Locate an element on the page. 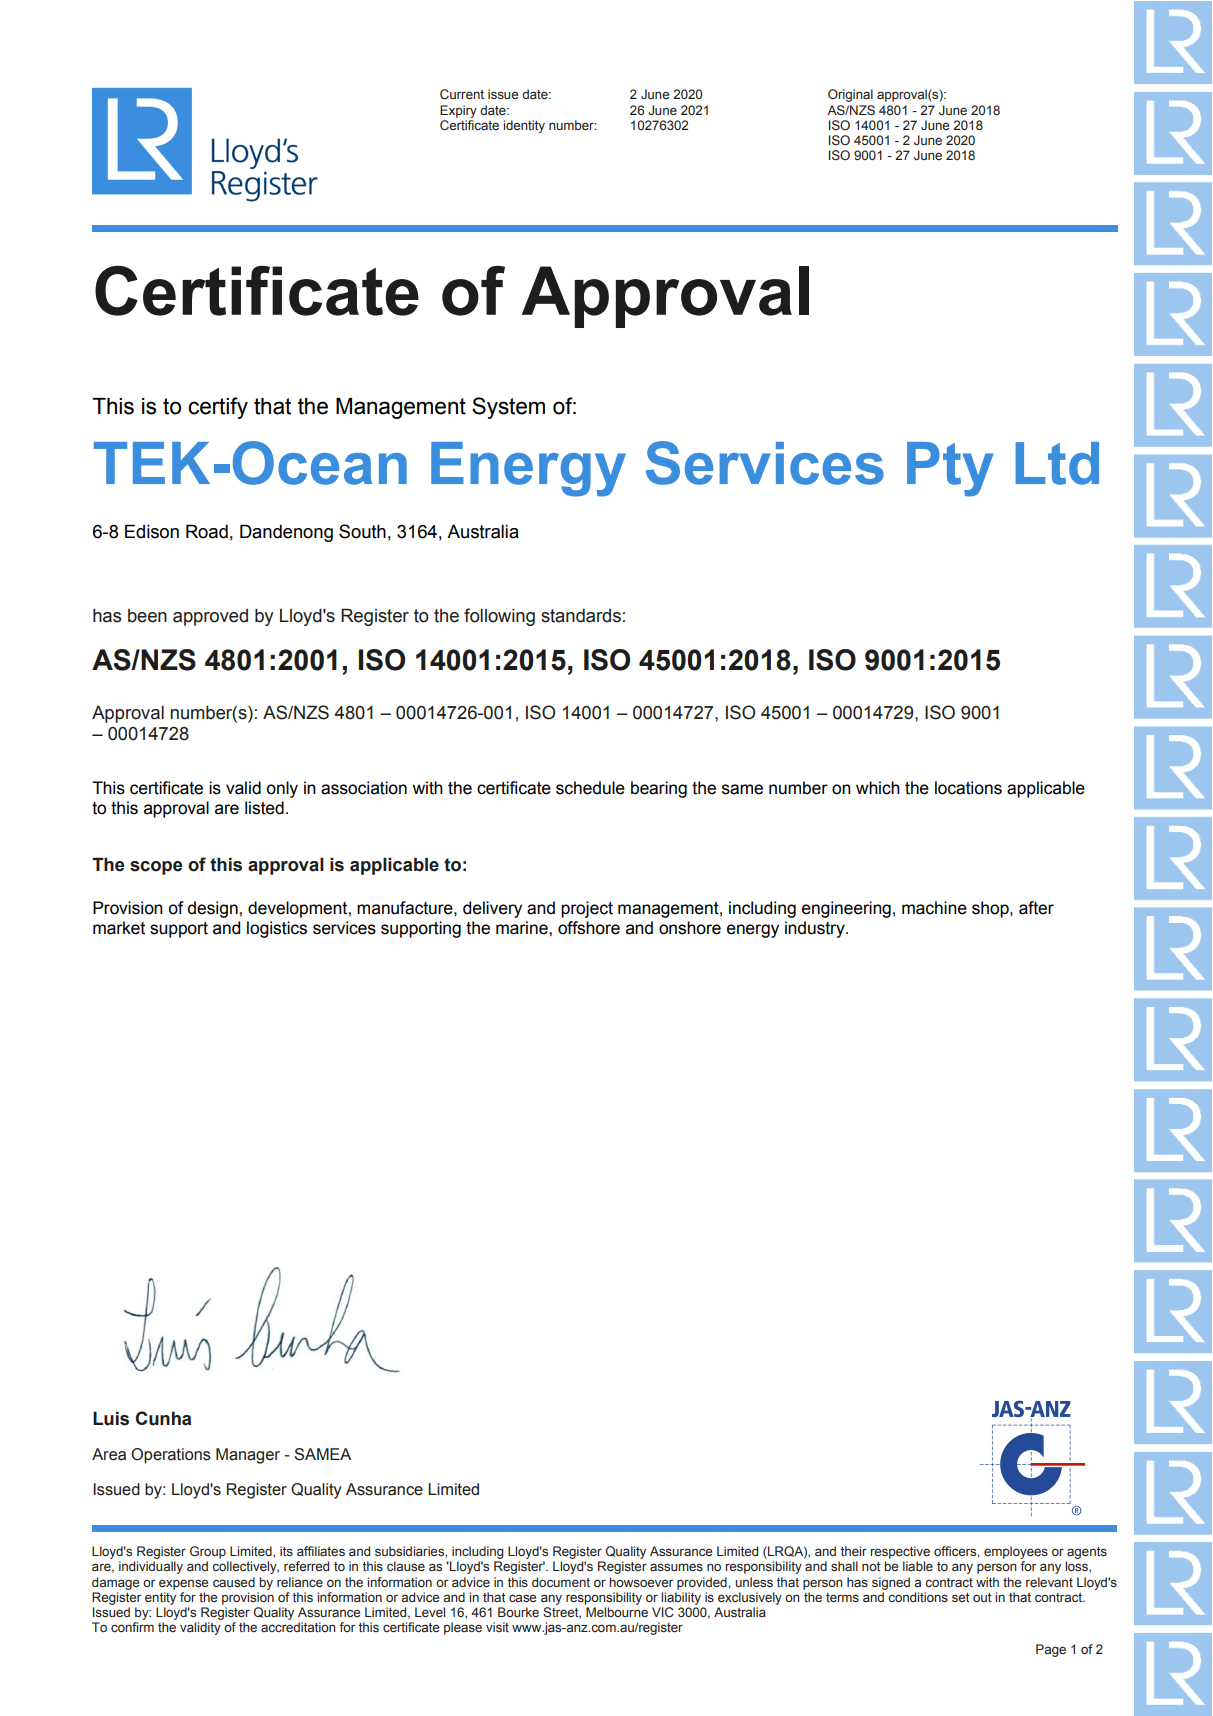 The image size is (1213, 1716). Expiry is located at coordinates (458, 111).
